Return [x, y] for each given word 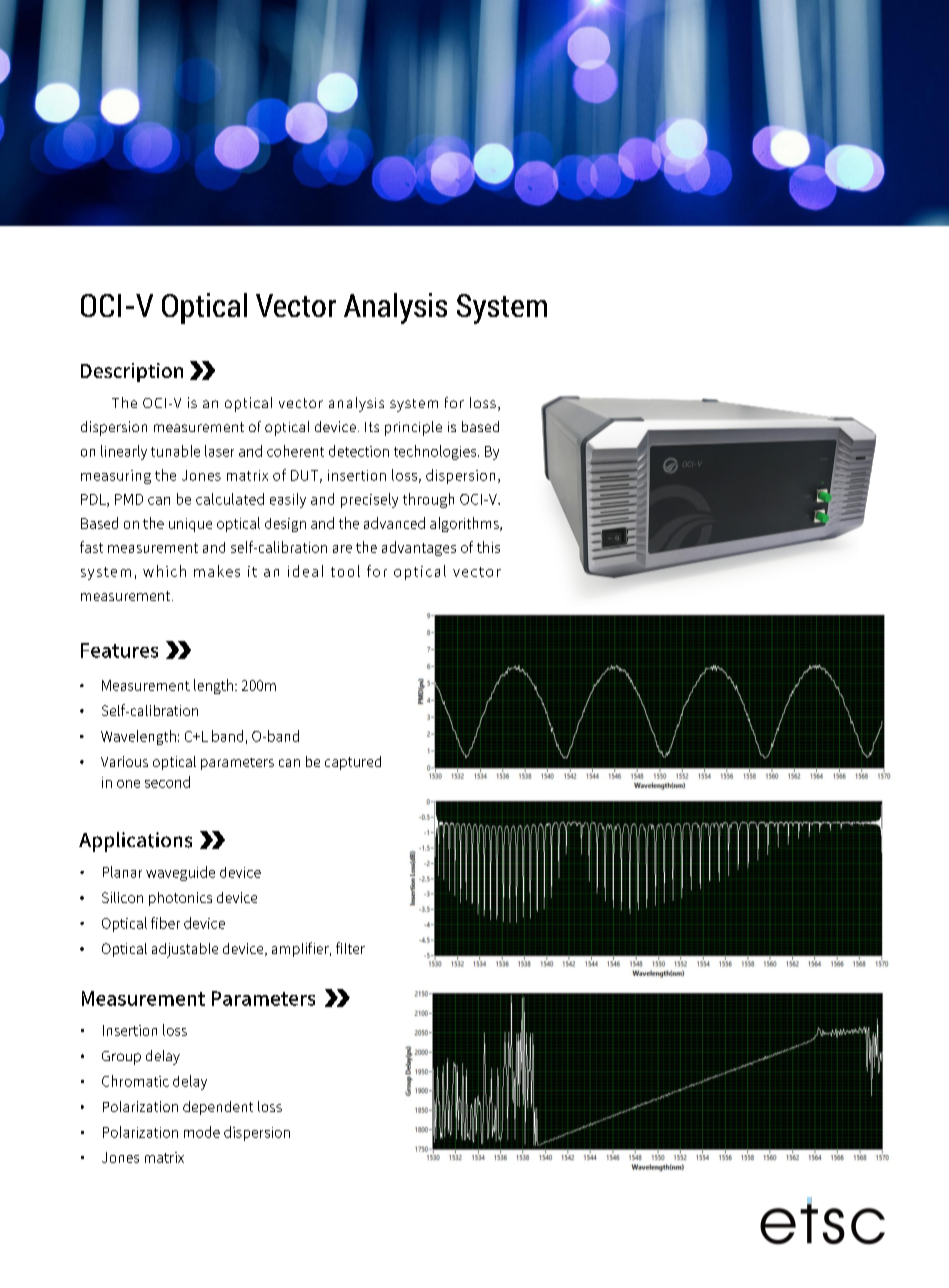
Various [124, 761]
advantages [419, 548]
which [164, 571]
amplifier [301, 949]
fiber [165, 923]
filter [350, 948]
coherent [295, 451]
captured [353, 763]
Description [132, 372]
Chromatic [135, 1081]
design [285, 525]
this [488, 547]
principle [413, 428]
